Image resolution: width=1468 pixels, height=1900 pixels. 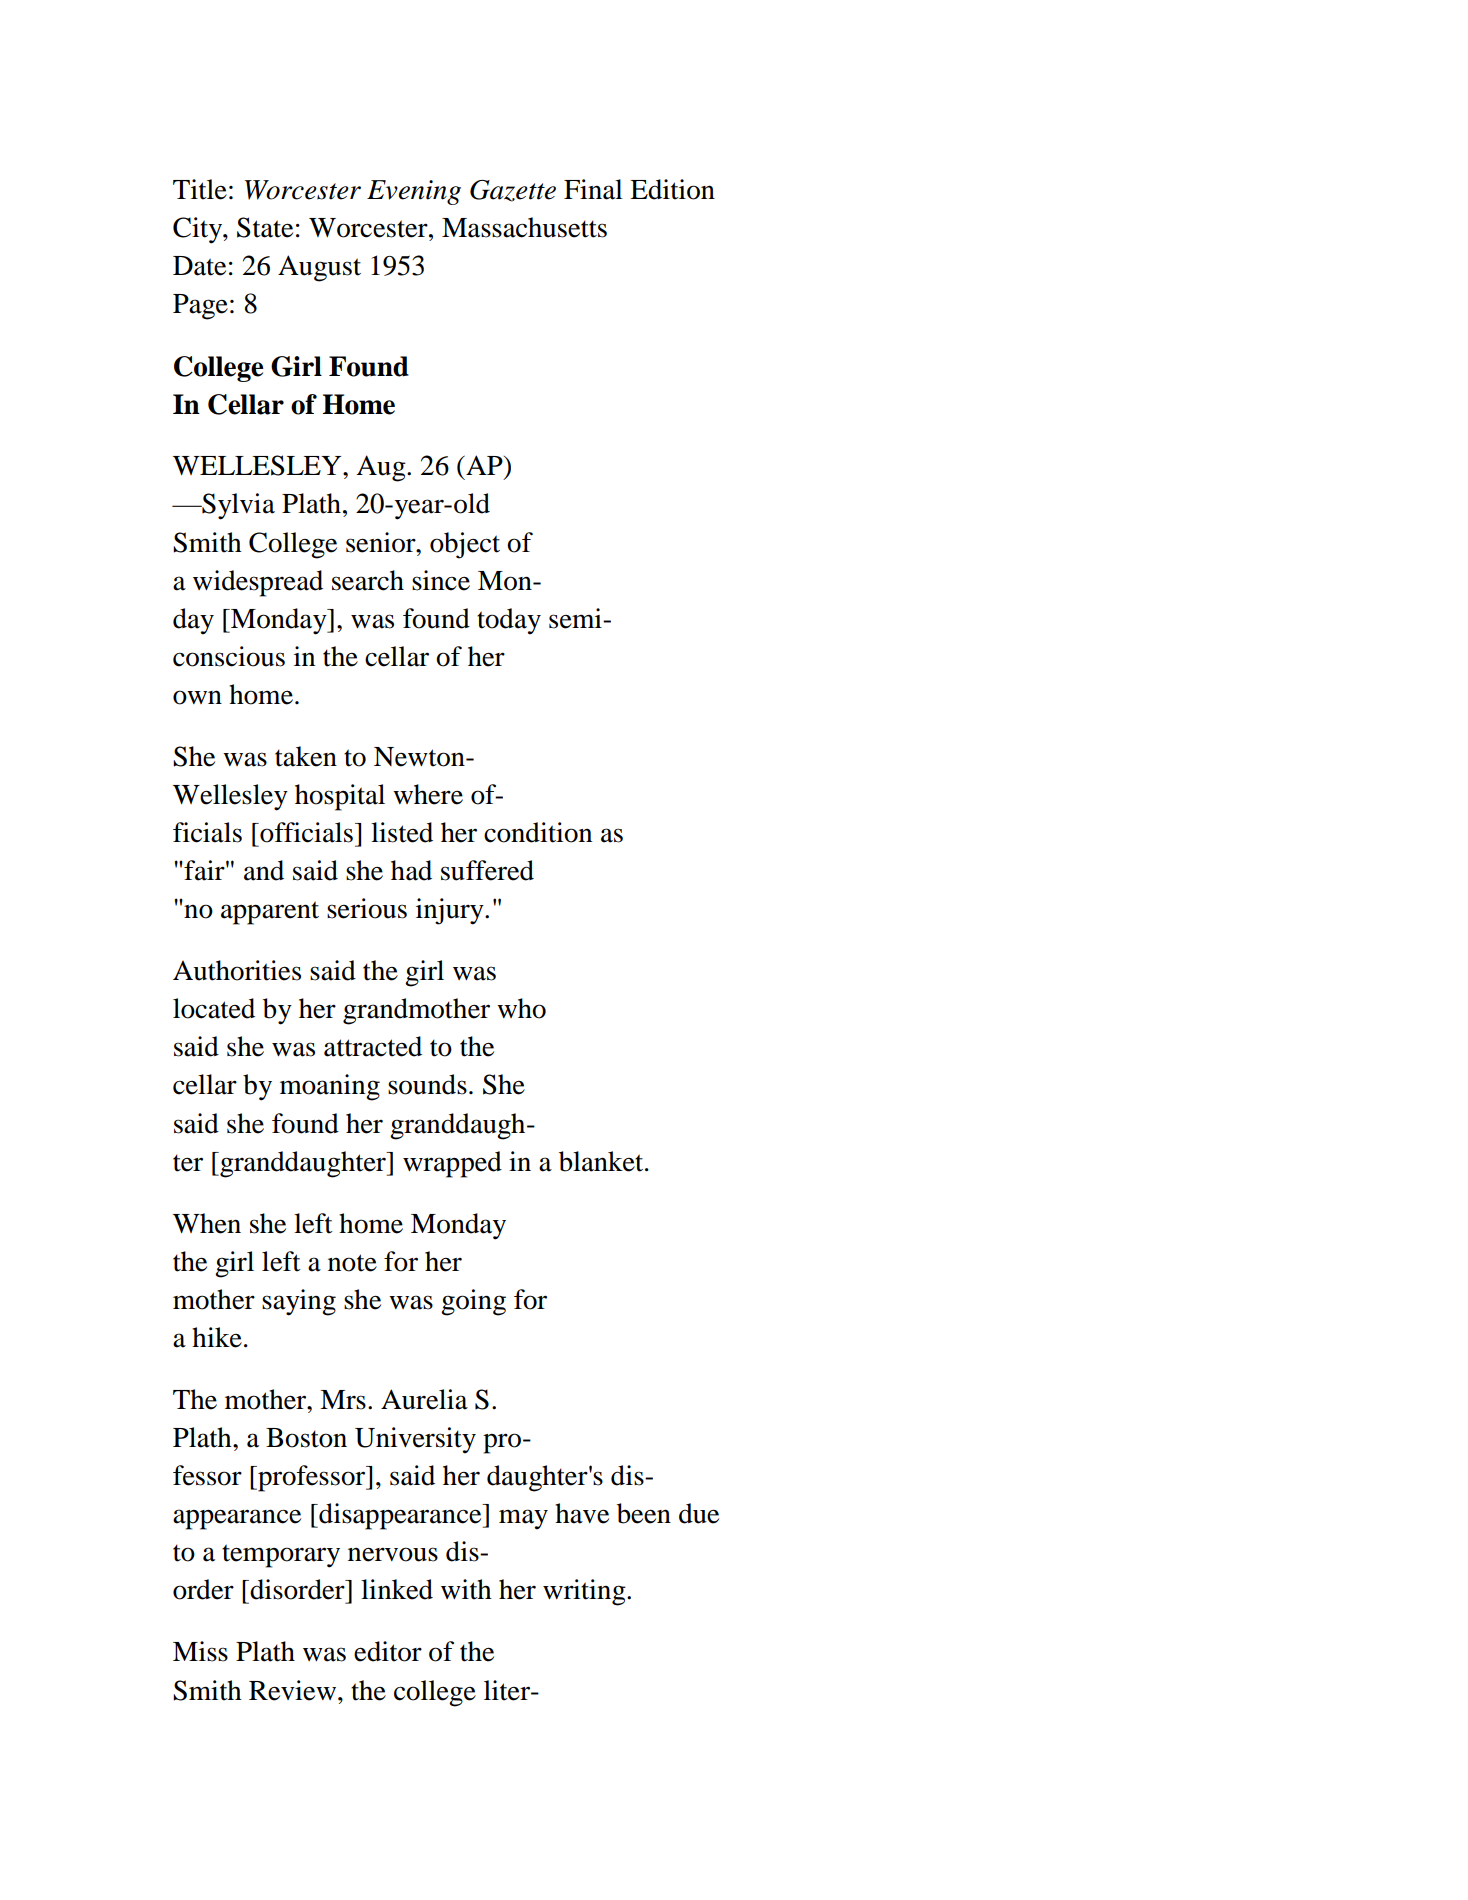 What do you see at coordinates (265, 227) in the screenshot?
I see `State` at bounding box center [265, 227].
